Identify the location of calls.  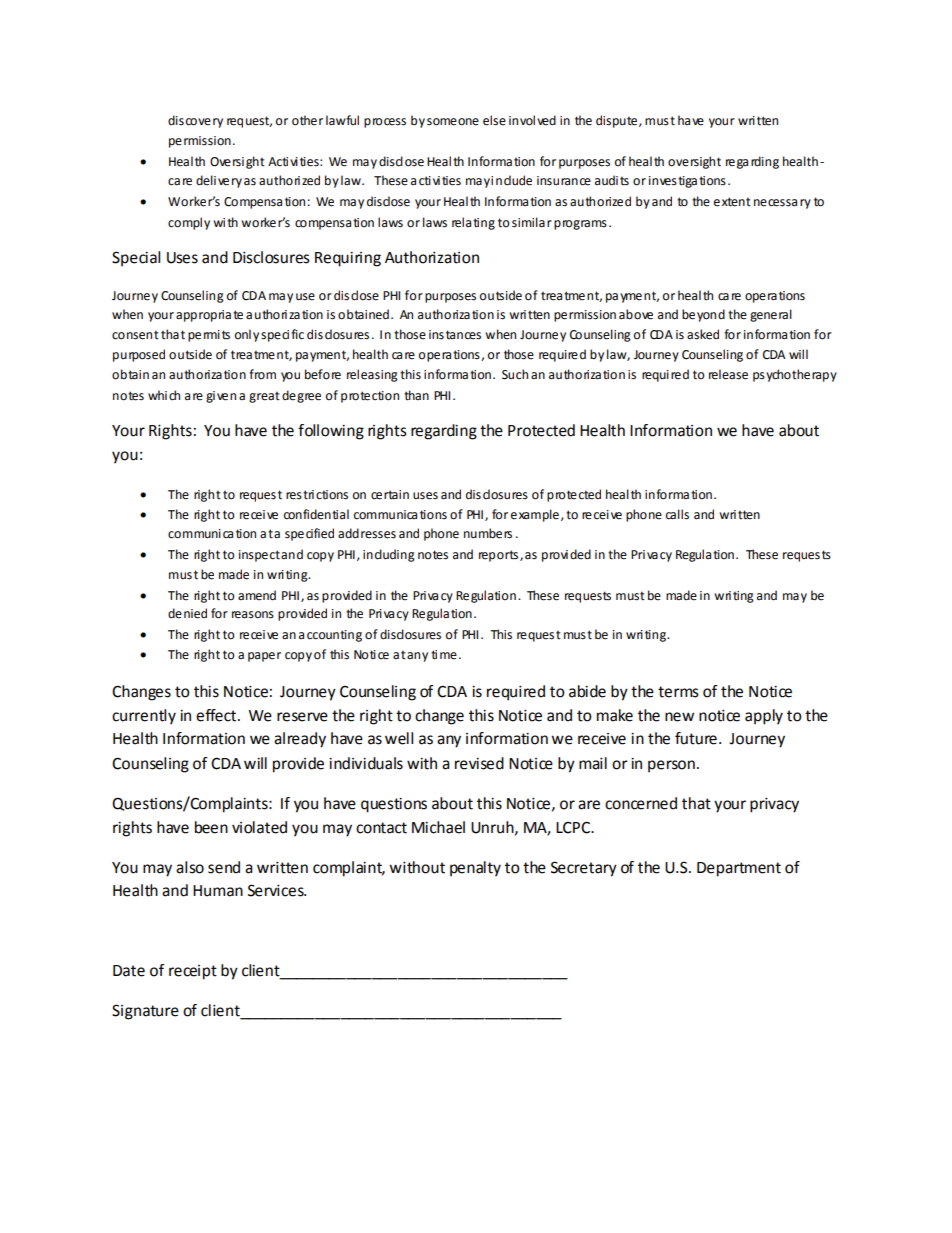
(677, 514).
